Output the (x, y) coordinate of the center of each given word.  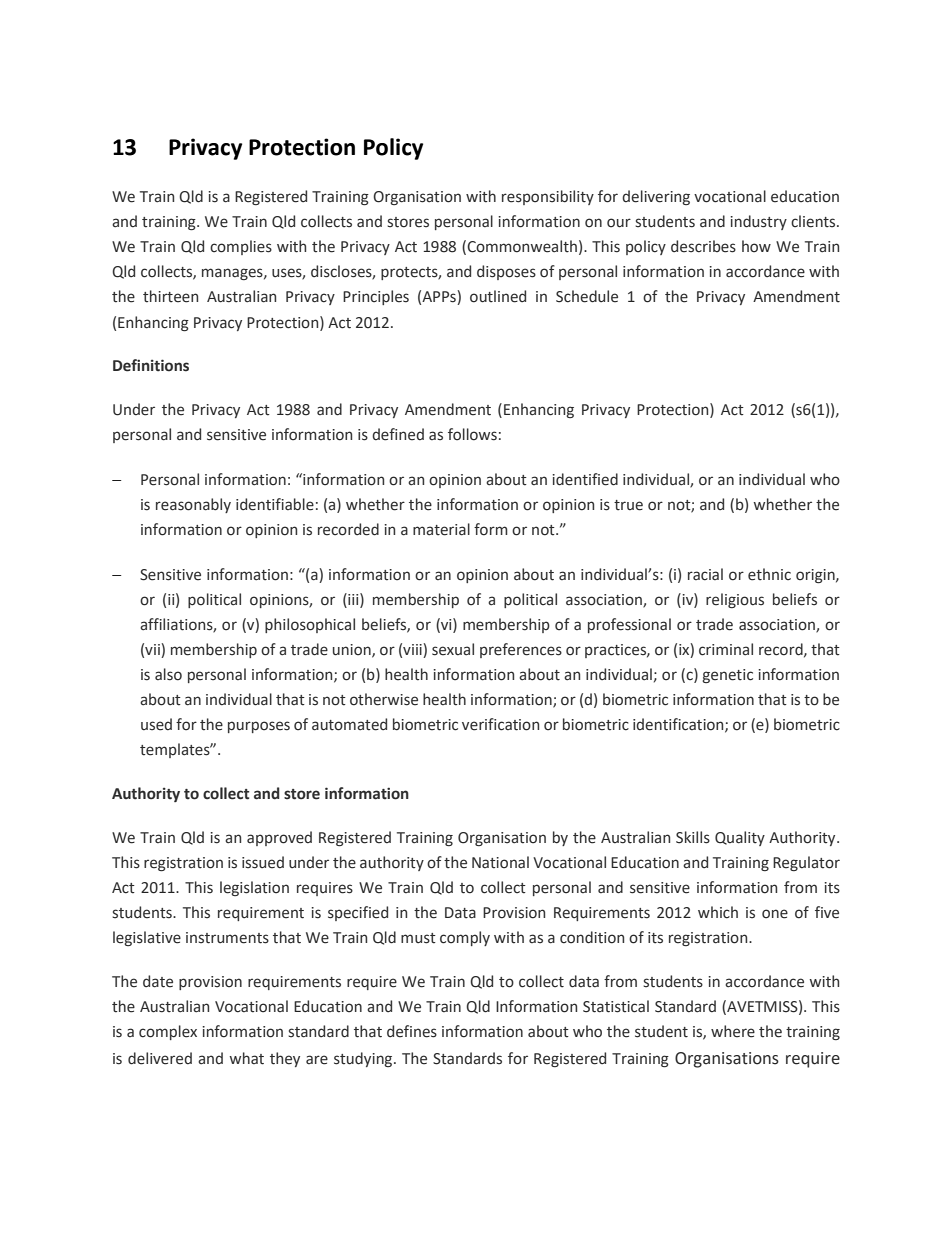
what (246, 1058)
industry (758, 222)
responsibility (548, 197)
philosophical (310, 625)
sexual (453, 649)
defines (412, 1031)
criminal (726, 649)
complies (241, 247)
